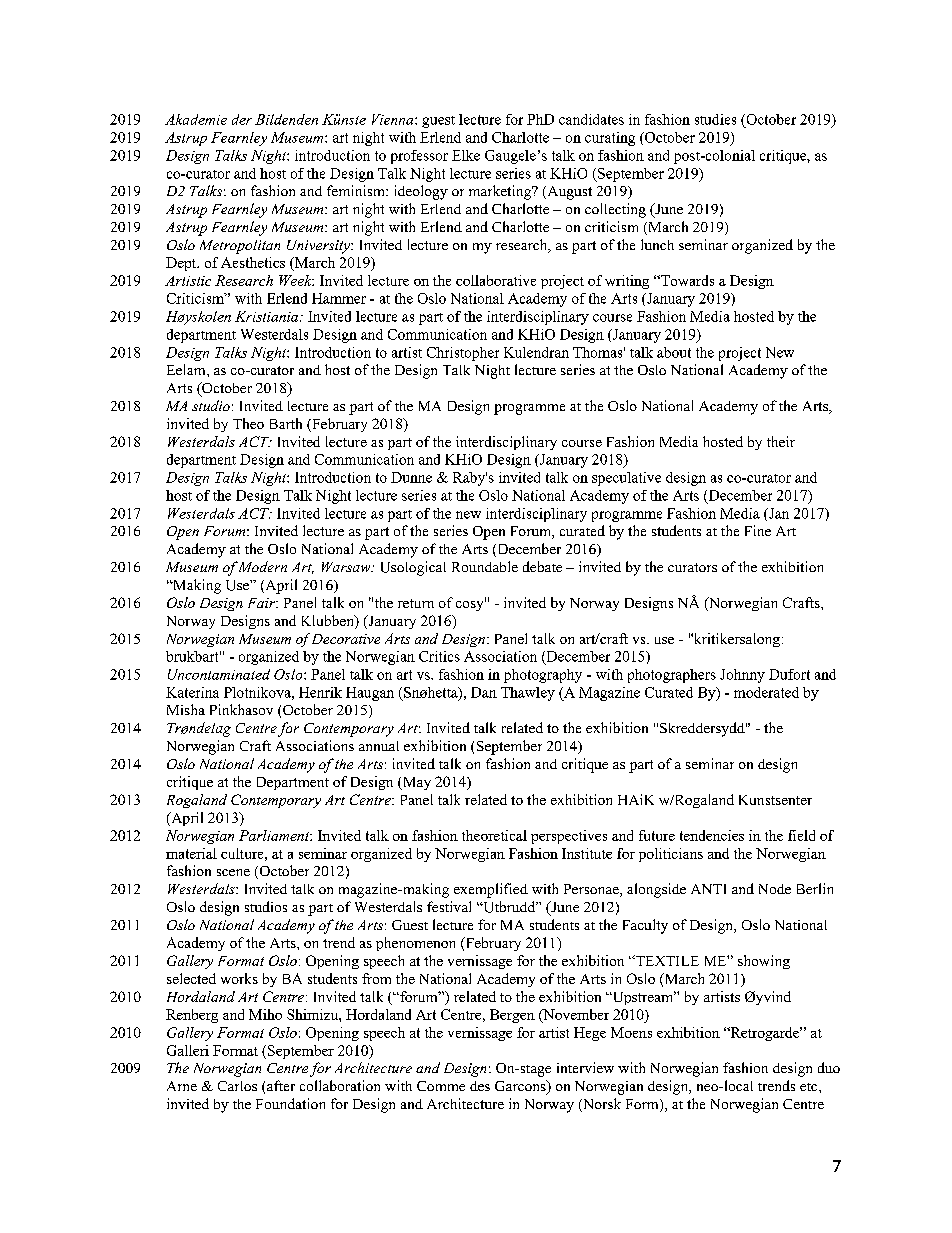  What do you see at coordinates (262, 566) in the screenshot?
I see `Modern` at bounding box center [262, 566].
